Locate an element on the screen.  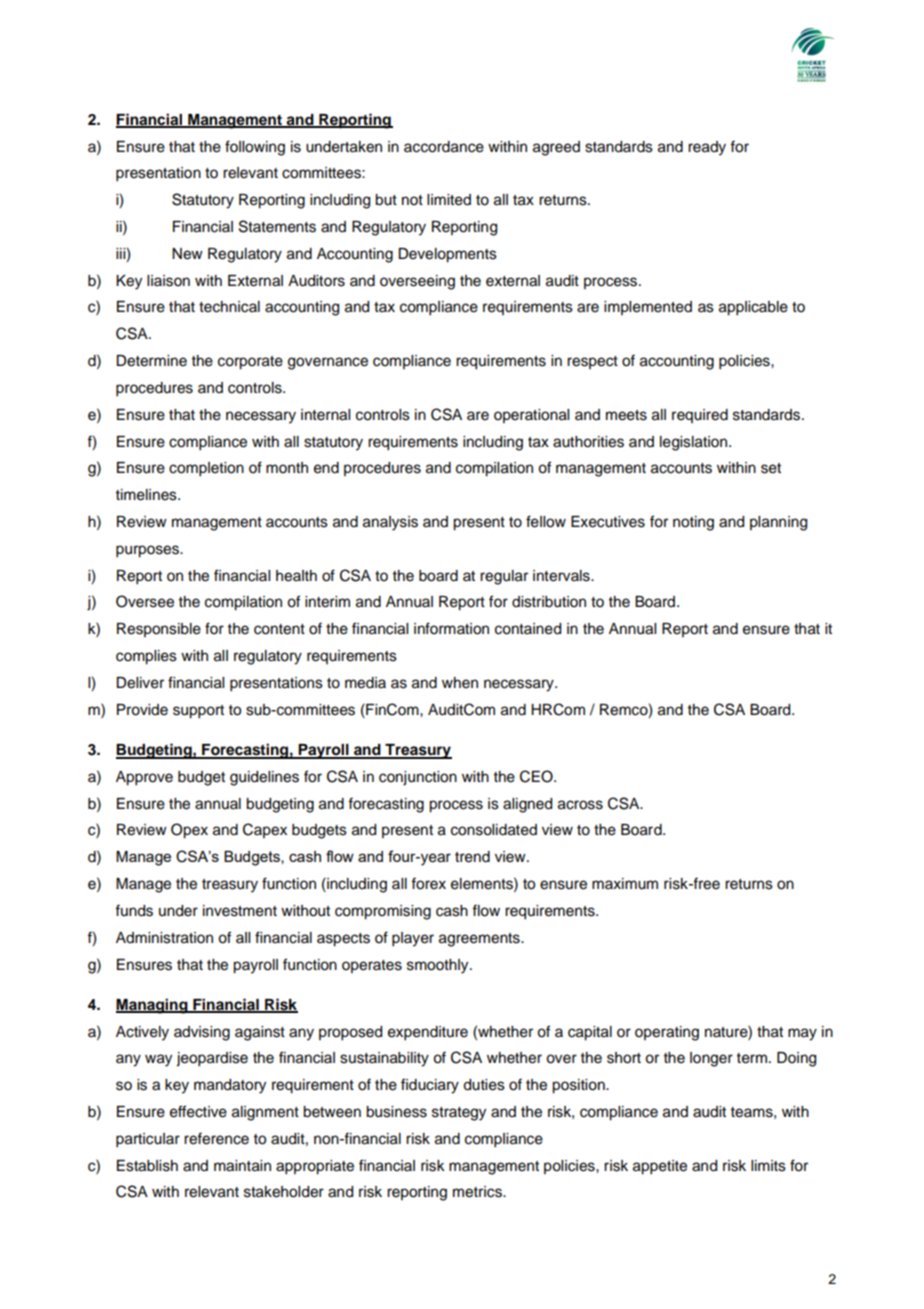
ready is located at coordinates (707, 148).
